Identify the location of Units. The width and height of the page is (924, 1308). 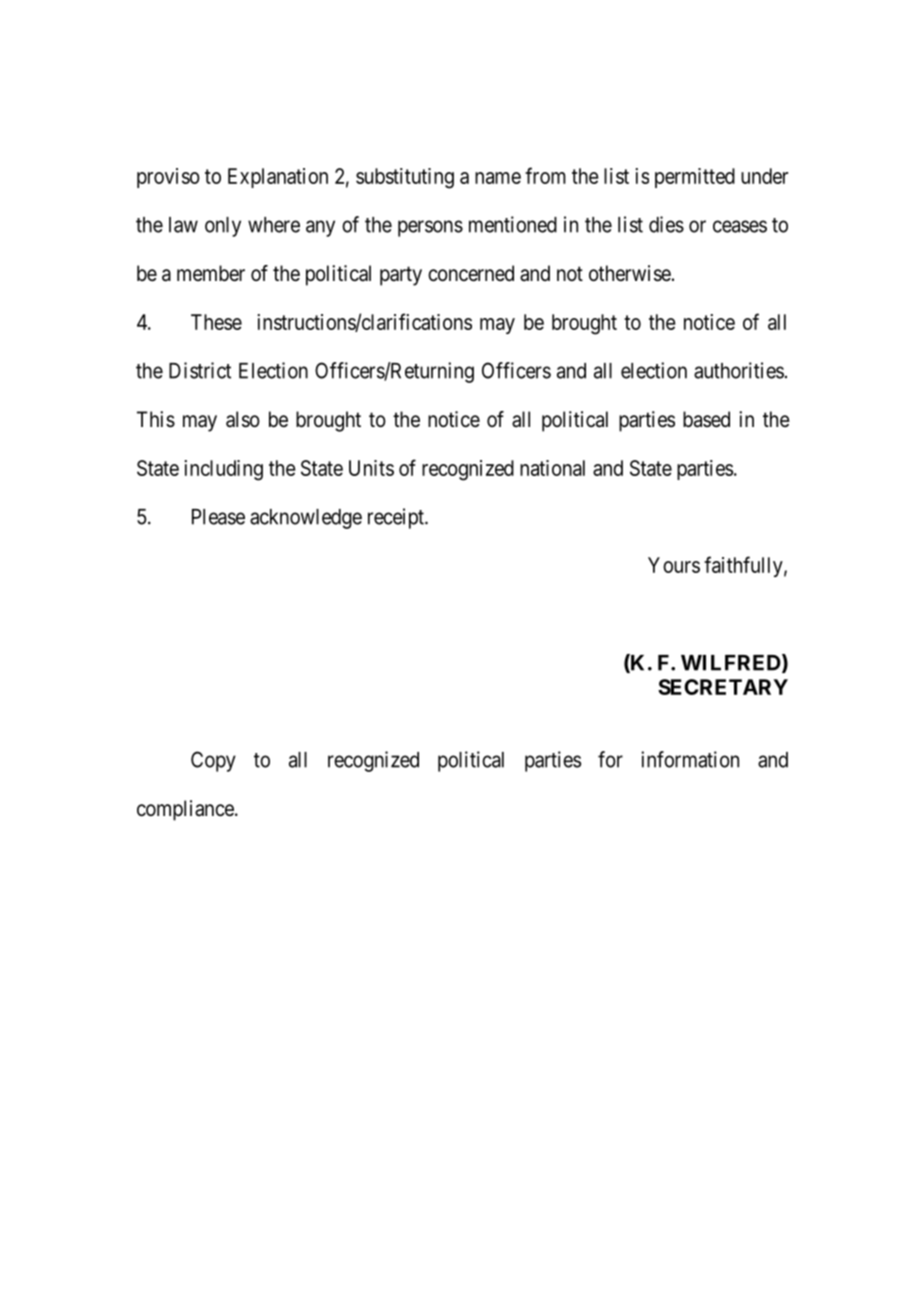
(371, 468).
